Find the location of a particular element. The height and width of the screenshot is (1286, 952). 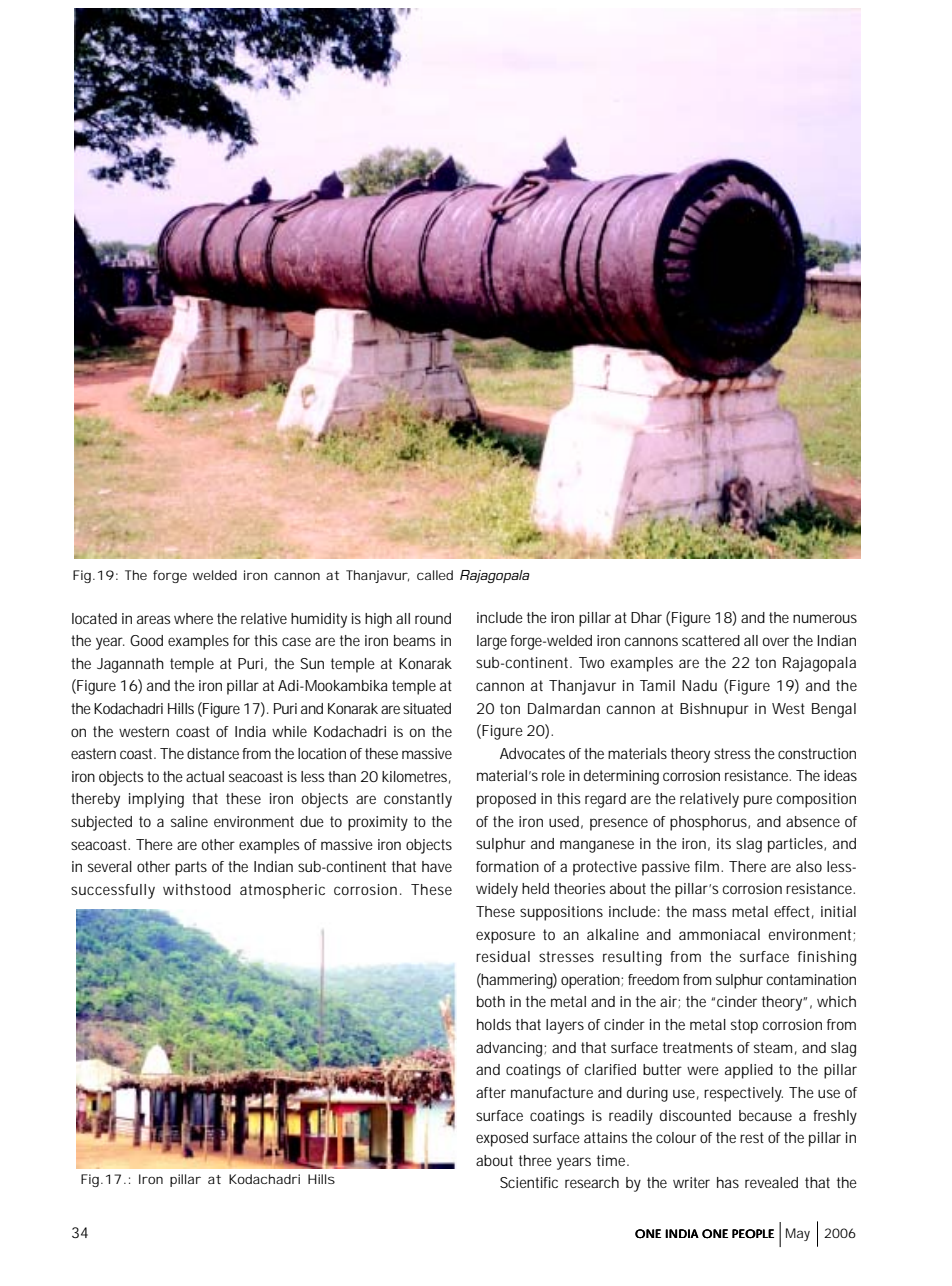

withstood is located at coordinates (197, 889).
